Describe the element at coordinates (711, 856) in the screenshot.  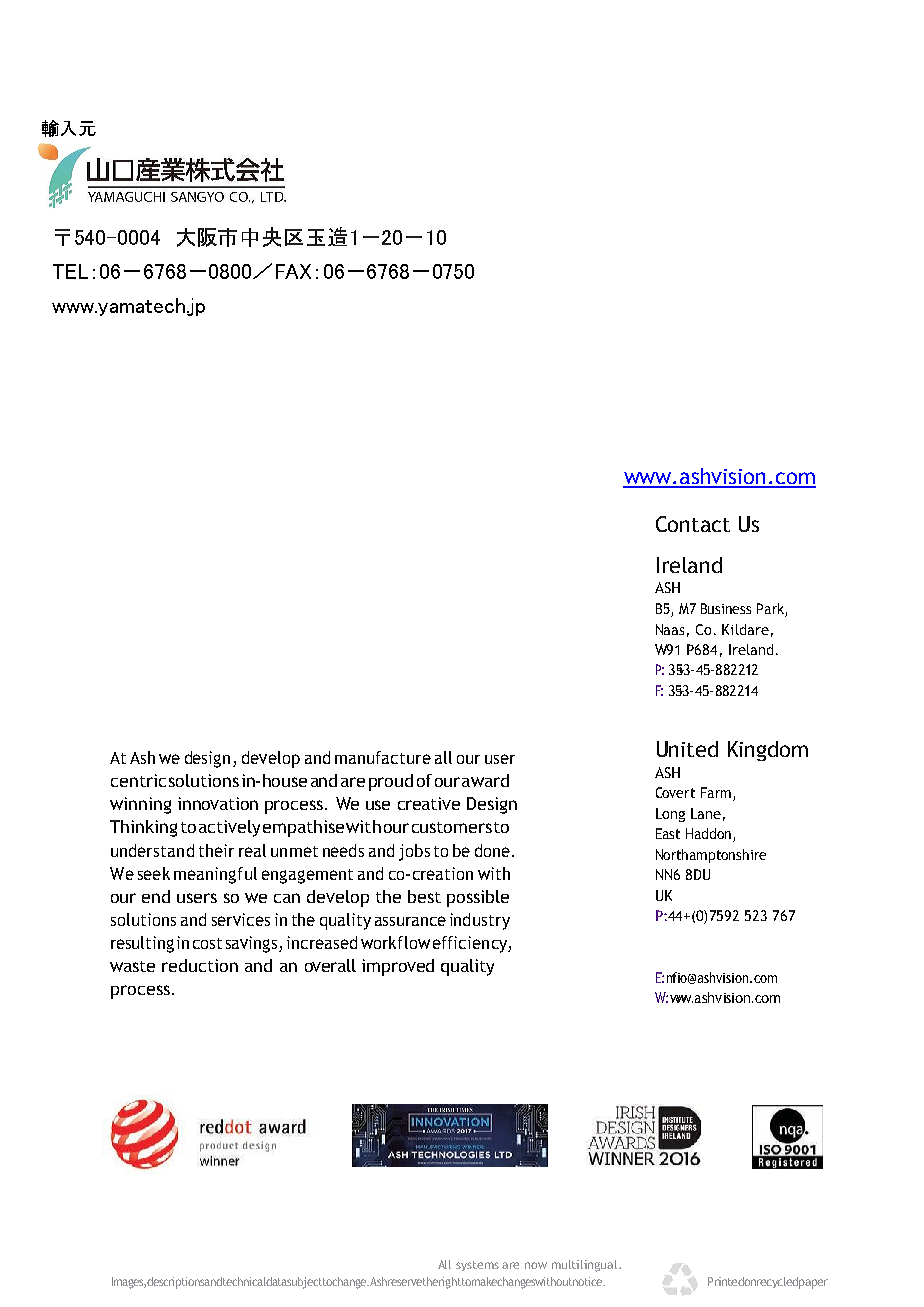
I see `Northamptonshire` at that location.
